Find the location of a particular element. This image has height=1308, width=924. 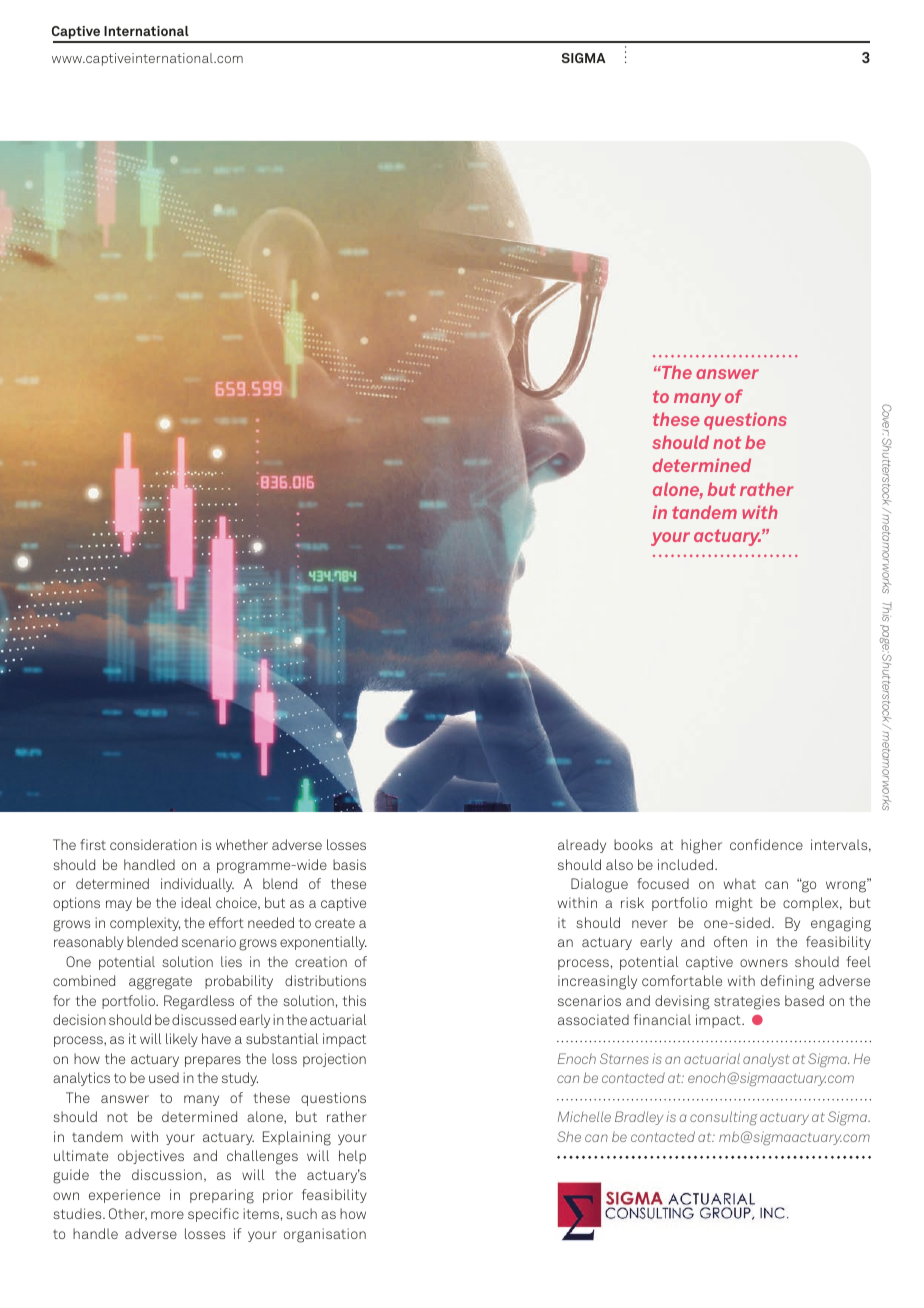

study is located at coordinates (240, 1079).
